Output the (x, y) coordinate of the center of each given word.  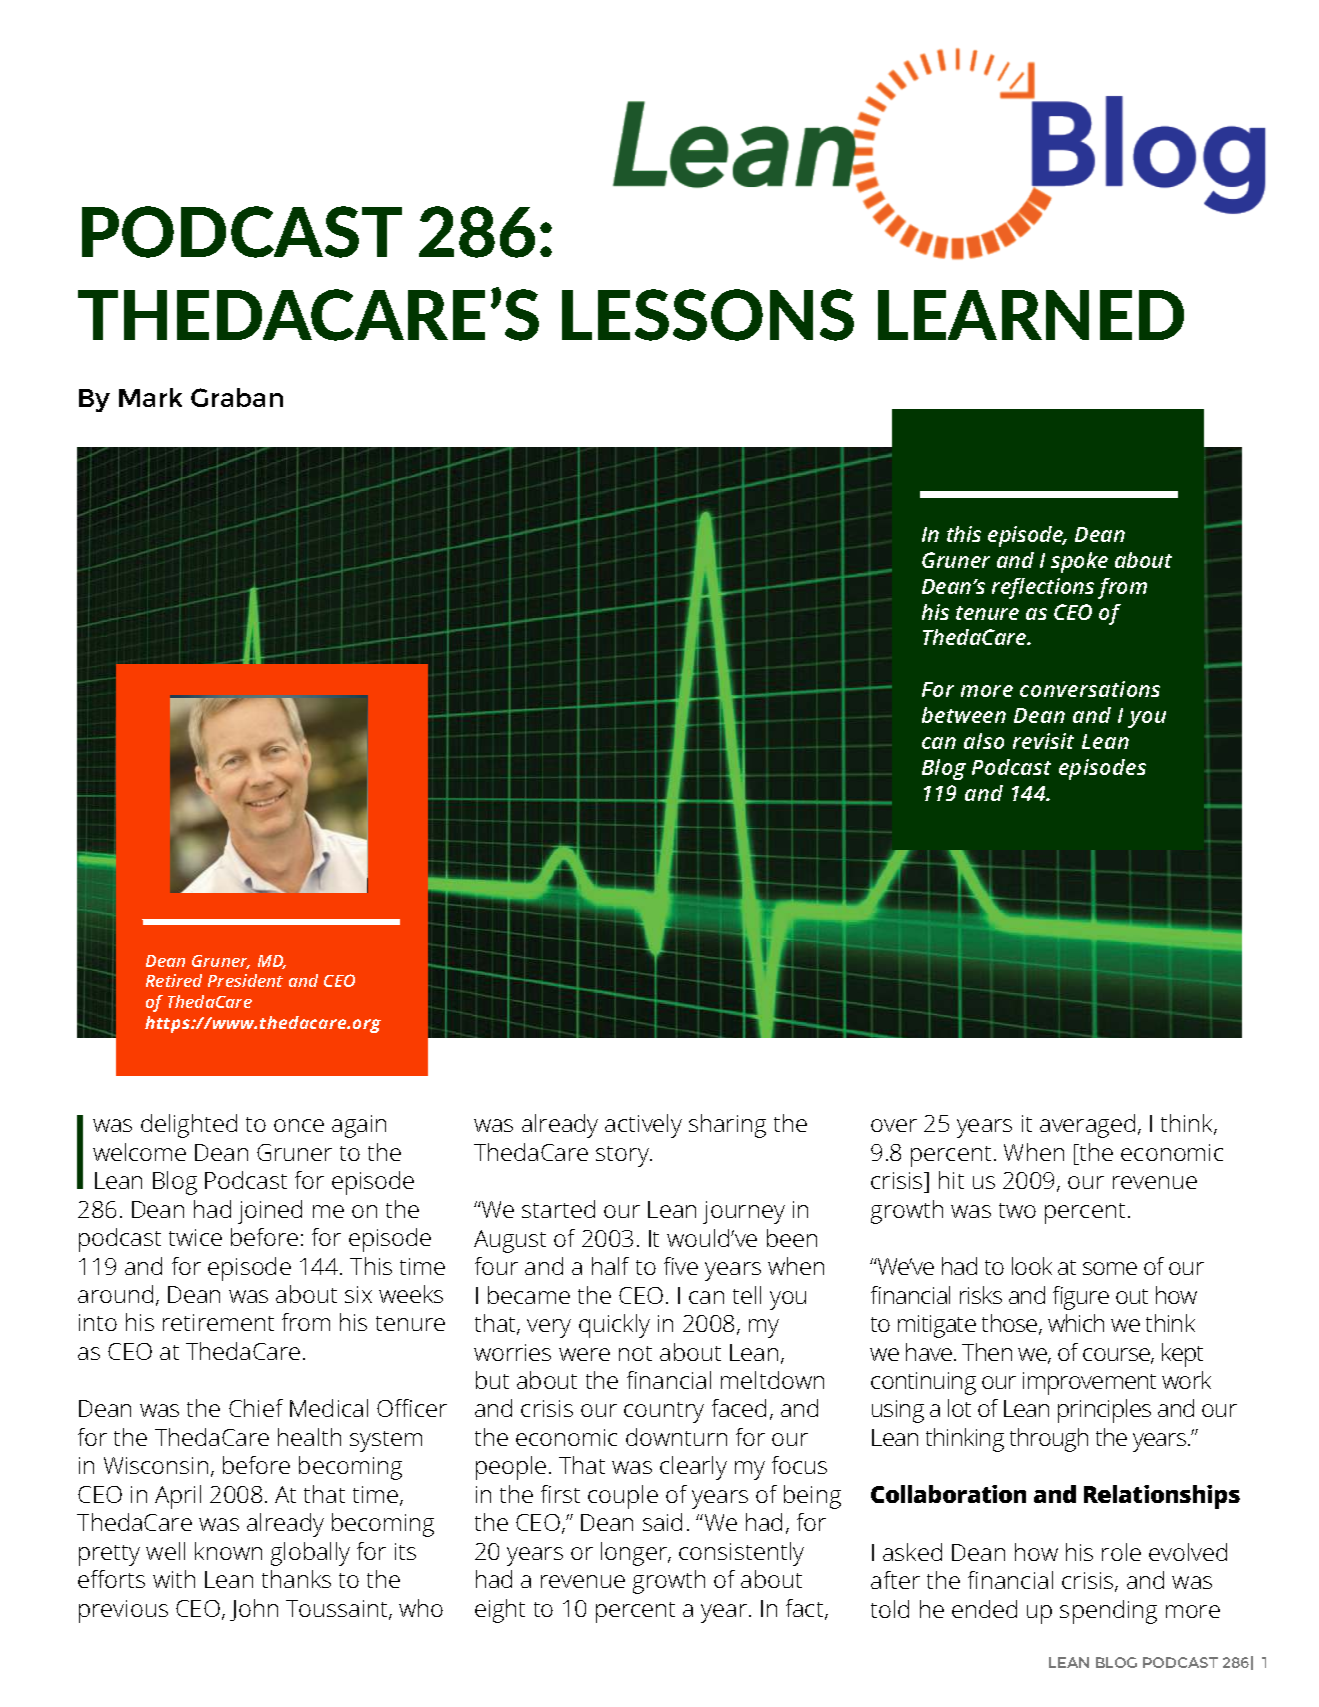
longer (635, 1554)
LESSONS (708, 315)
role (1121, 1552)
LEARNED (1031, 315)
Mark (150, 397)
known (228, 1551)
